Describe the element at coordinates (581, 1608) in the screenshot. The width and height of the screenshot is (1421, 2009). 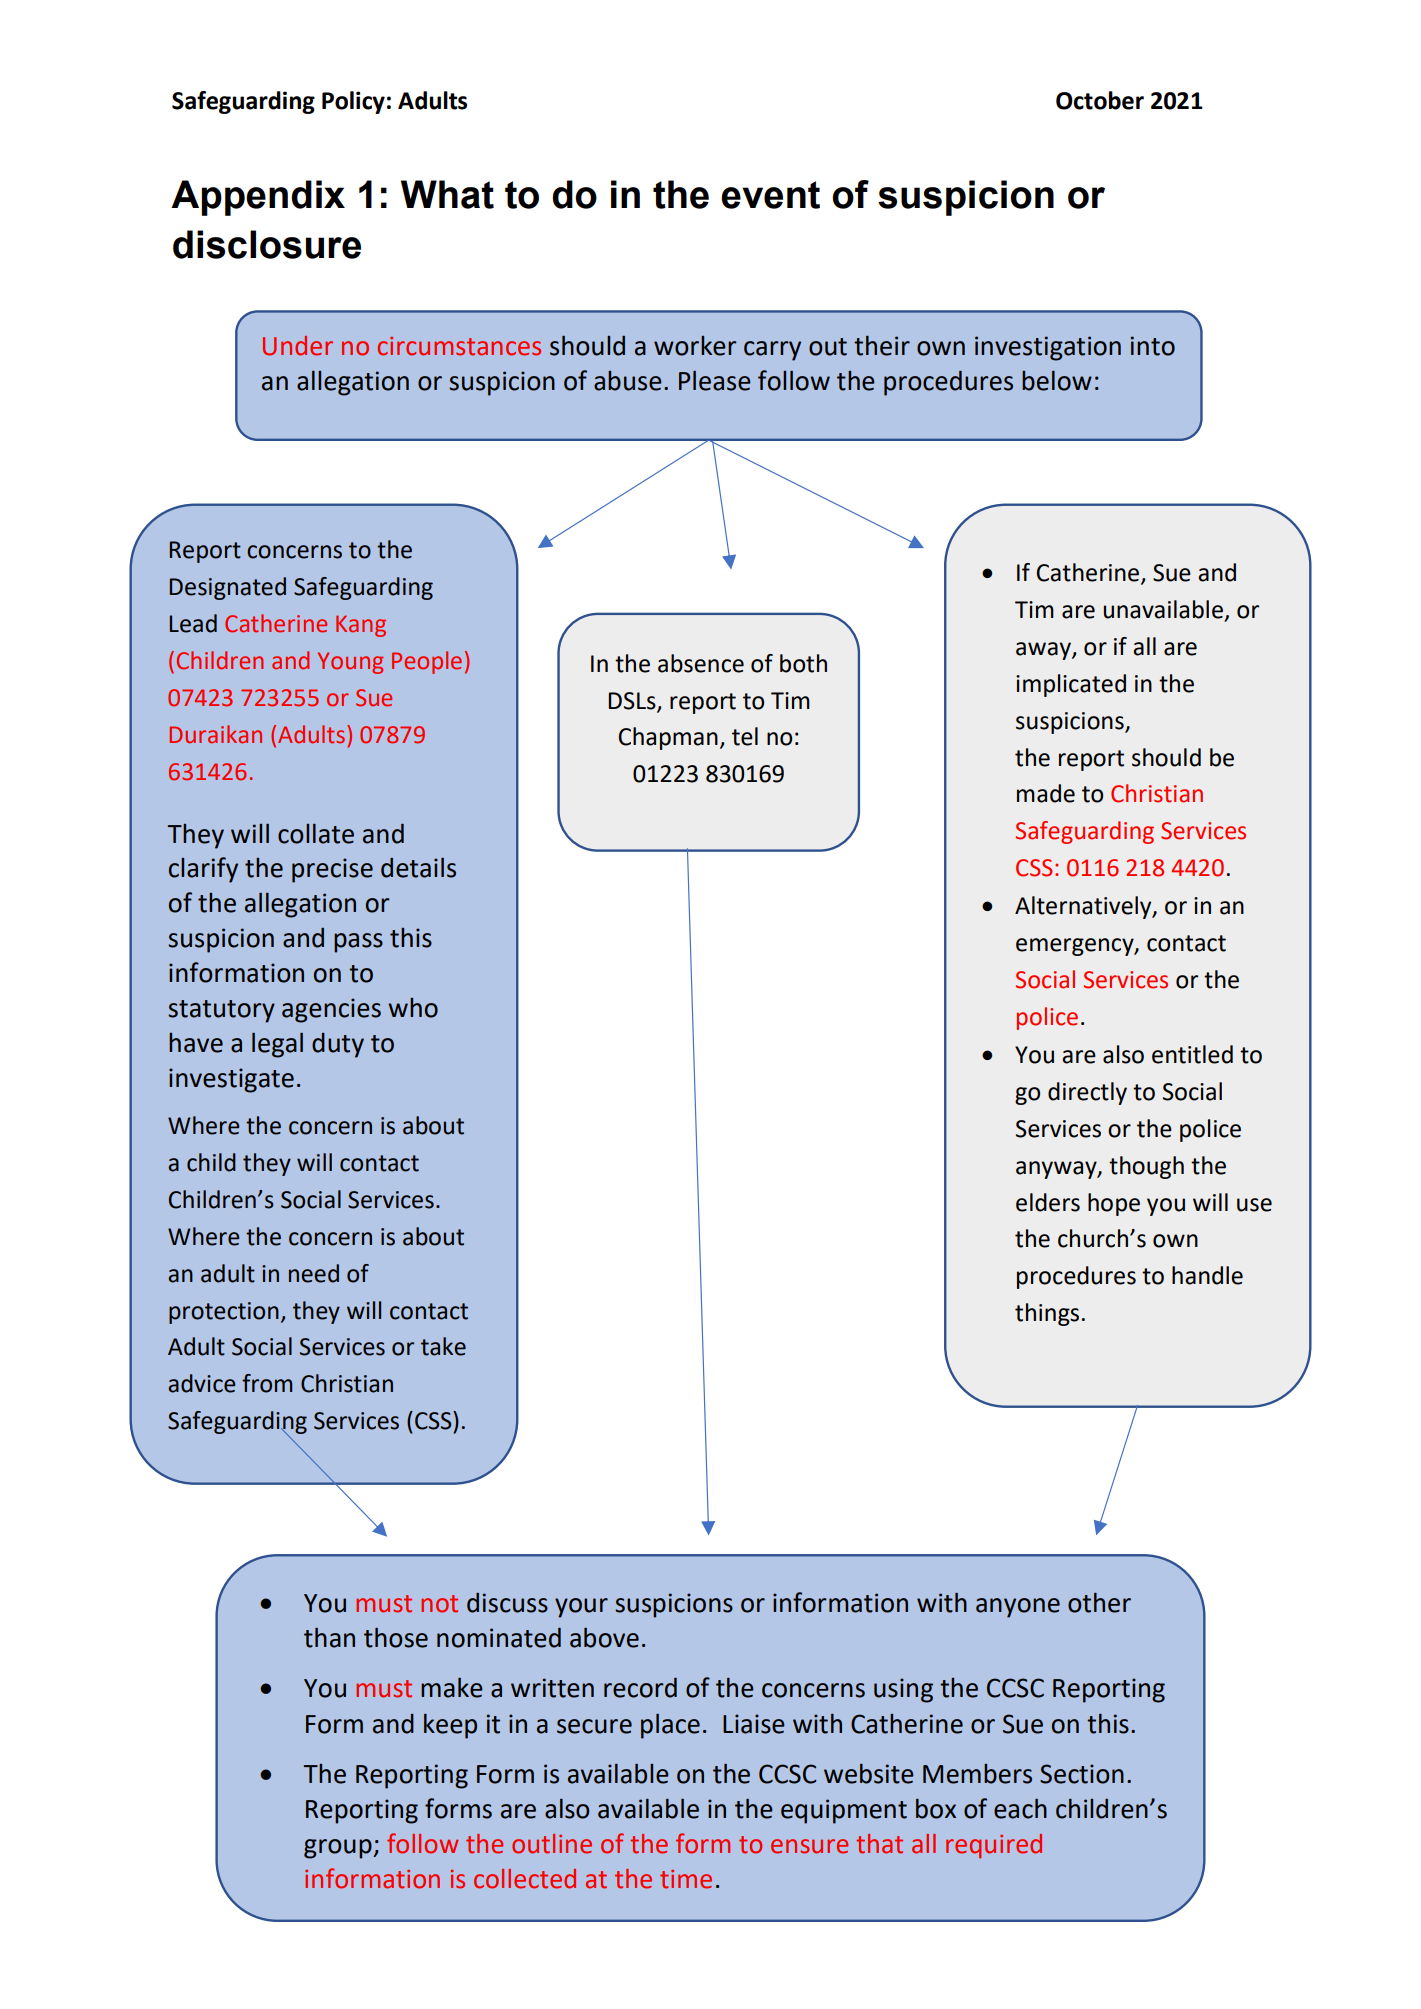
I see `your` at that location.
